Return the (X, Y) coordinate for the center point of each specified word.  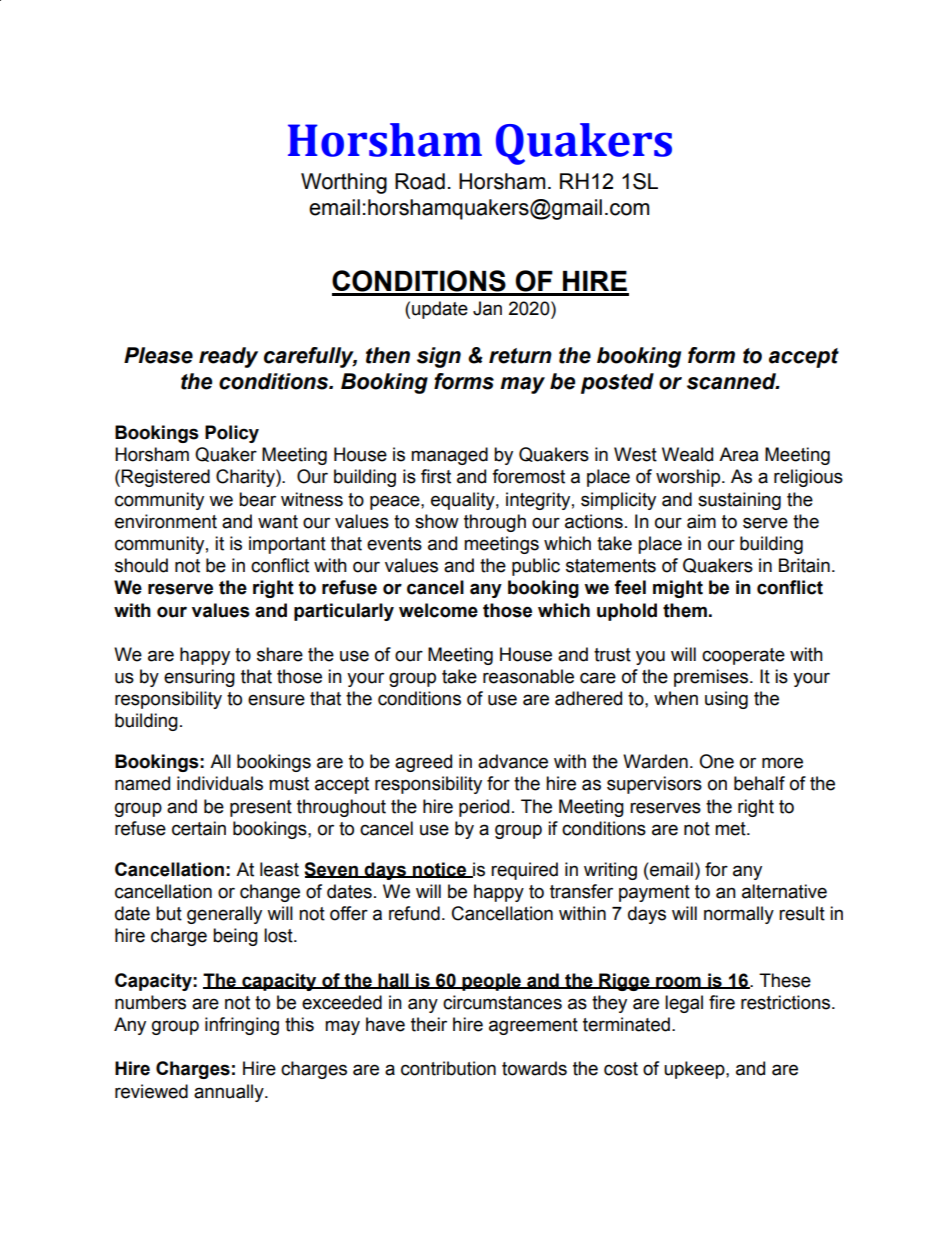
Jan (487, 308)
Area (738, 454)
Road (420, 181)
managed (449, 456)
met (731, 829)
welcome (438, 610)
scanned (732, 381)
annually (230, 1093)
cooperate (743, 656)
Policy (232, 434)
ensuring (199, 678)
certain (199, 828)
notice (440, 870)
